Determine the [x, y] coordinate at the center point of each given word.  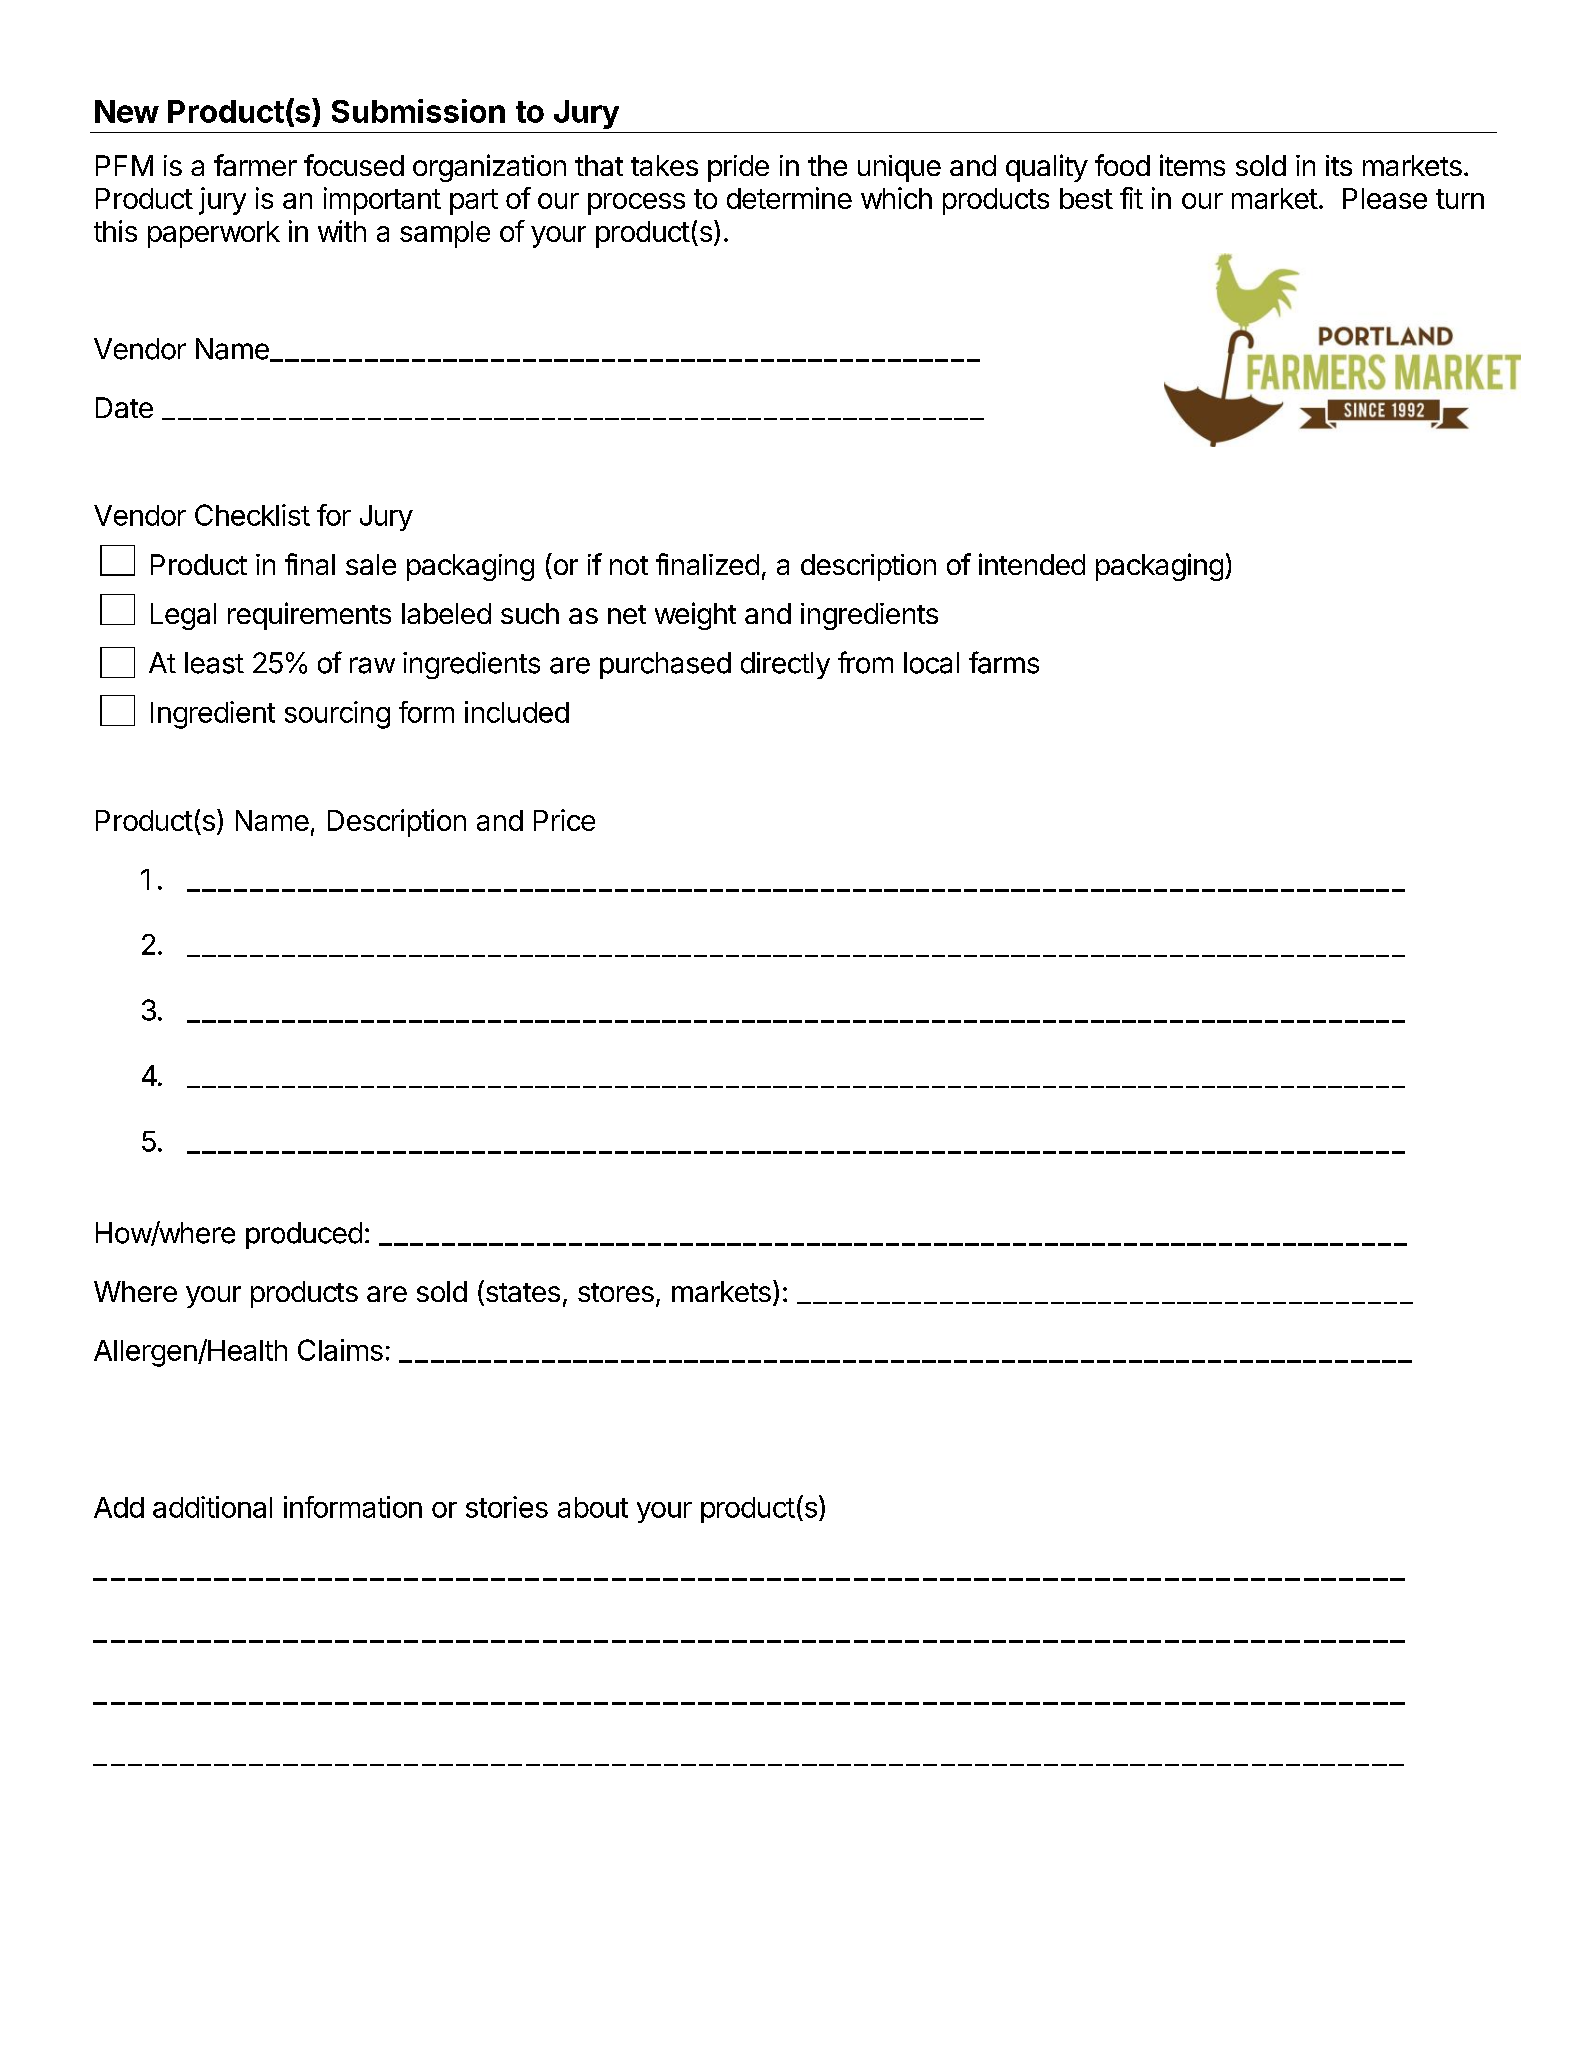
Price [564, 820]
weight [695, 616]
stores [616, 1292]
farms [1004, 662]
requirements [309, 616]
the [827, 165]
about [593, 1507]
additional [212, 1507]
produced [304, 1235]
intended [1032, 564]
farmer [255, 165]
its [1339, 165]
